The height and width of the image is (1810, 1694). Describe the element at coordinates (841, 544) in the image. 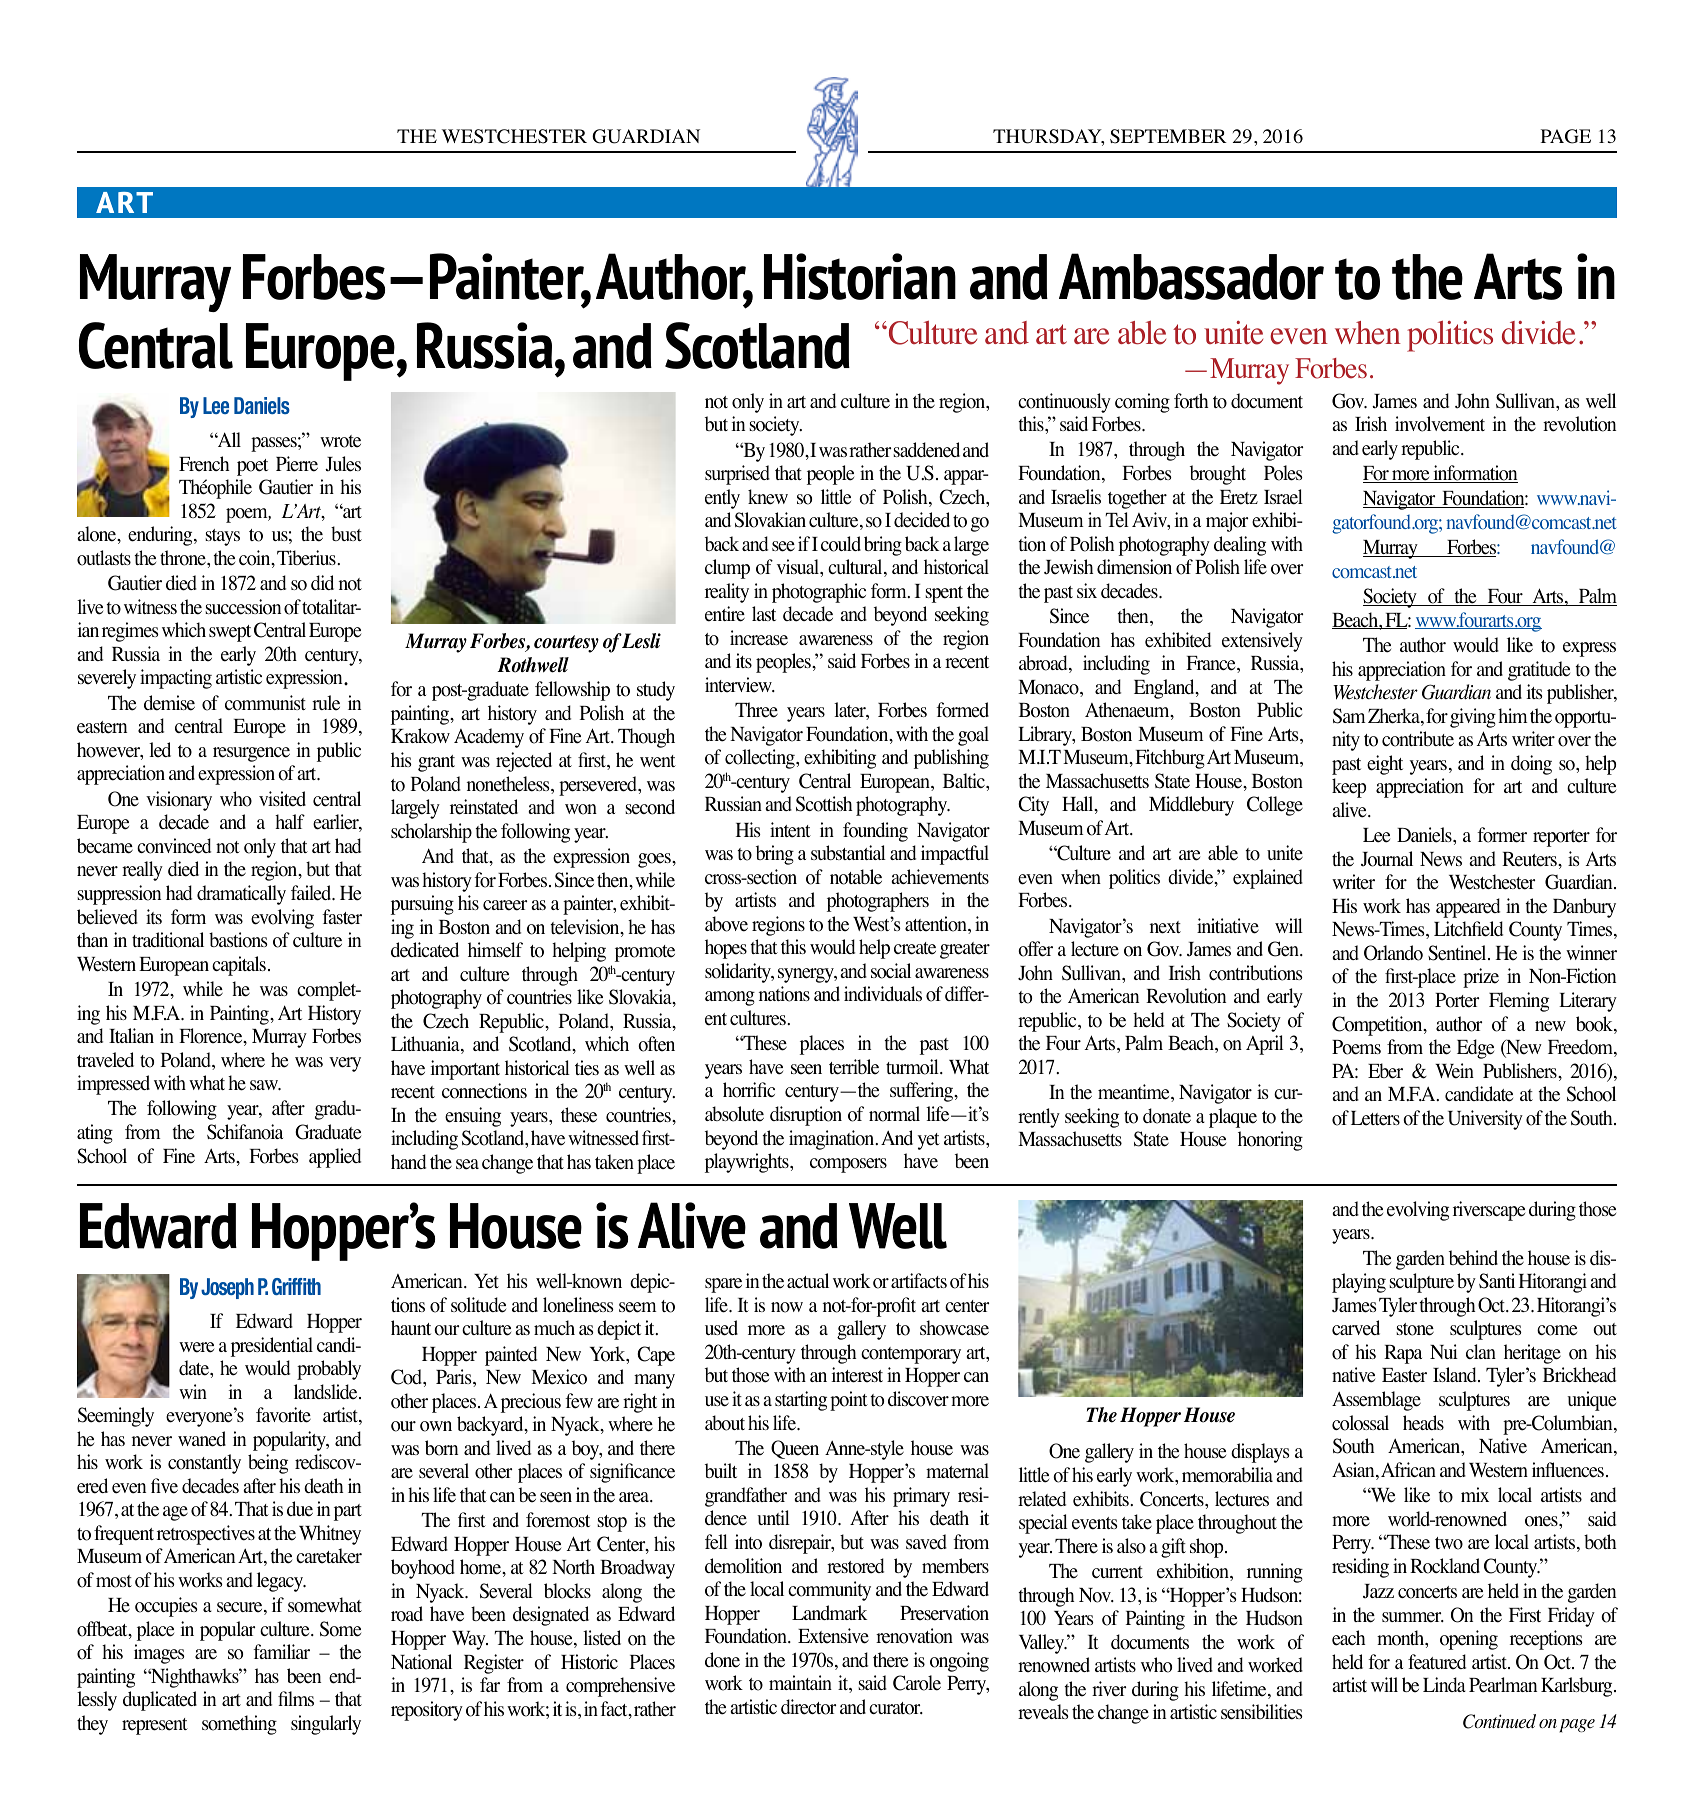

I see `could` at that location.
